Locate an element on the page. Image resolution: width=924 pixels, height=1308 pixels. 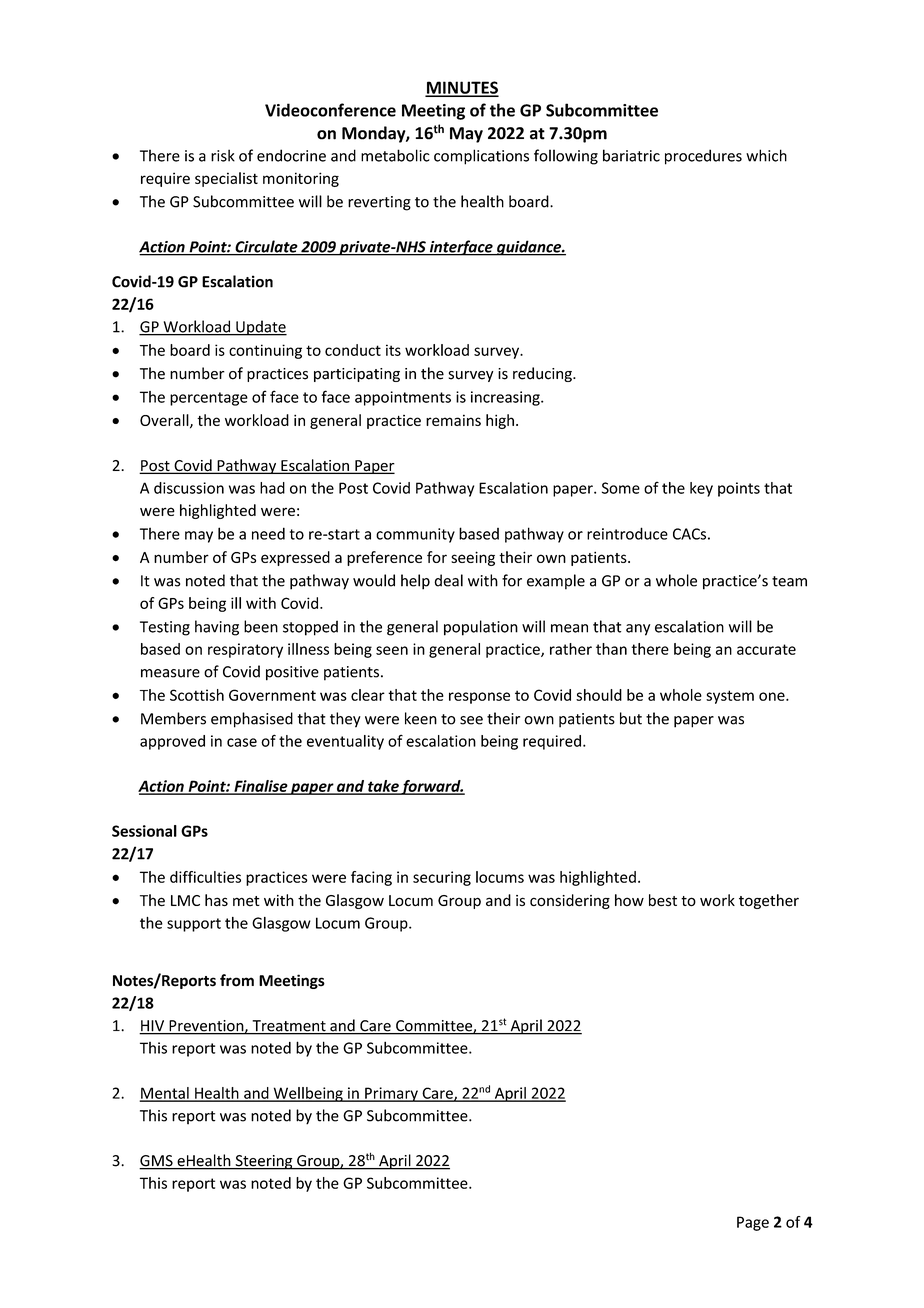
population is located at coordinates (481, 628).
